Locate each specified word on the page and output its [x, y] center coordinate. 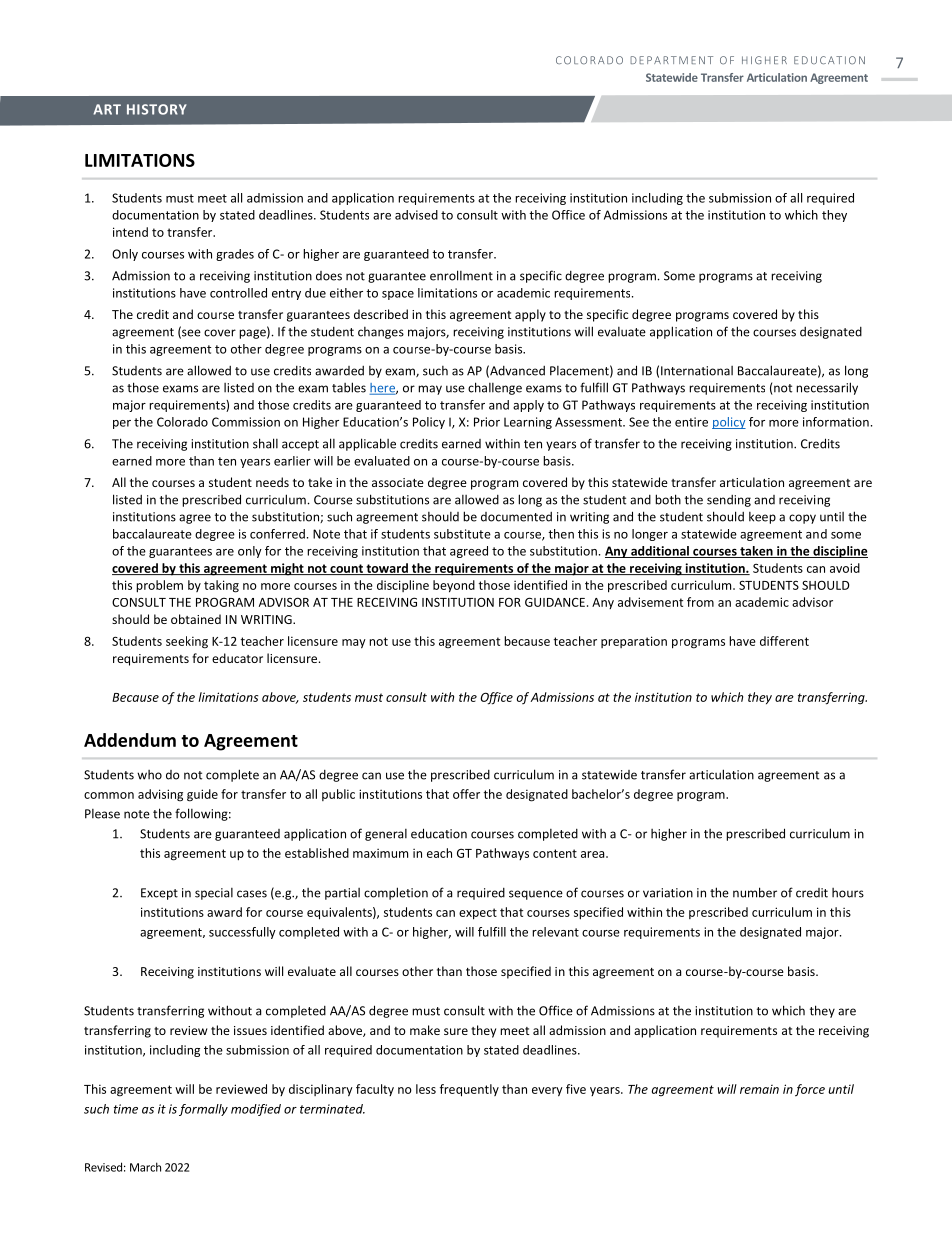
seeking [187, 642]
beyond [454, 586]
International [697, 371]
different [784, 641]
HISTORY [157, 109]
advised [416, 215]
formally [203, 1110]
